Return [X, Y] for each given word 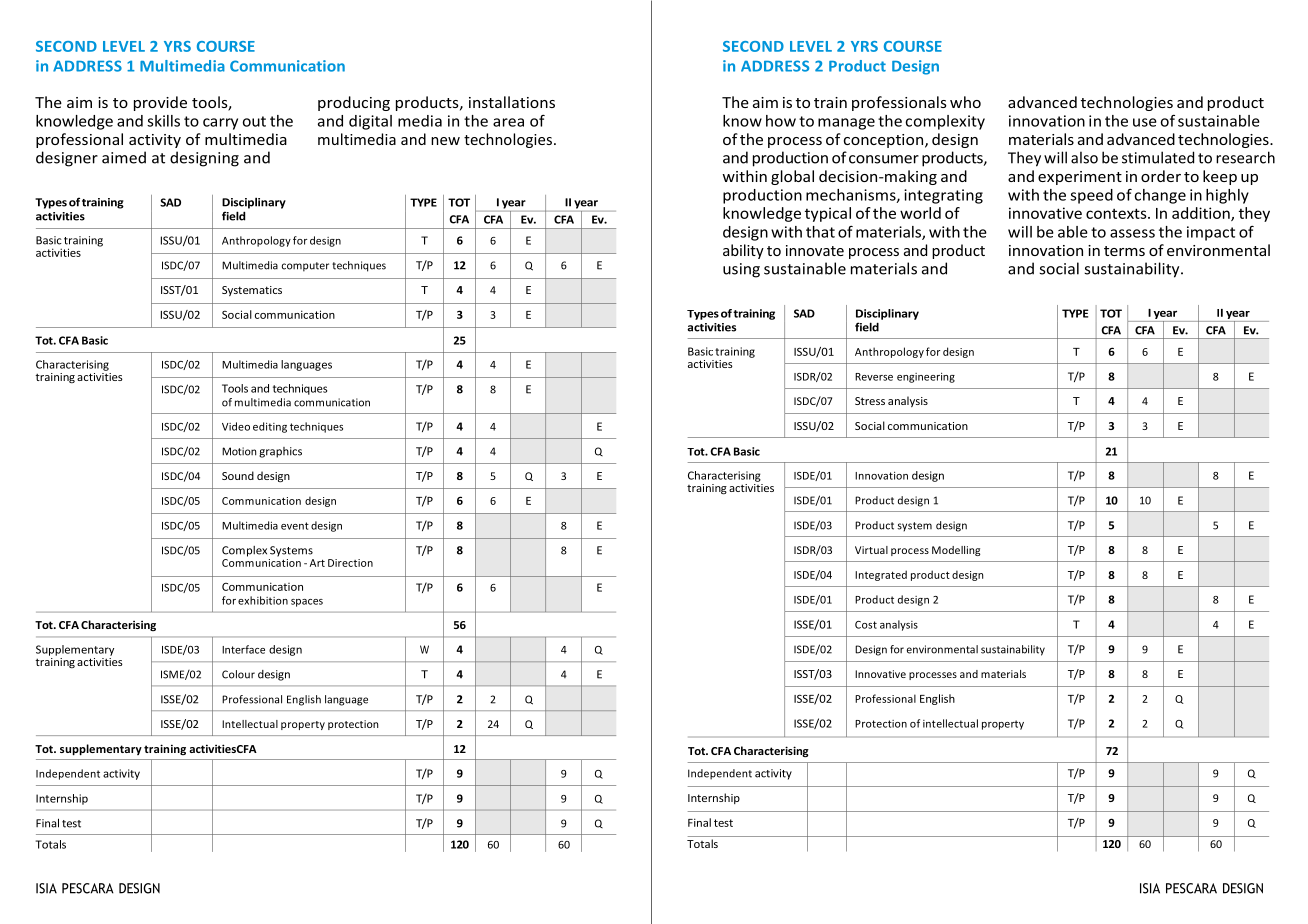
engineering [926, 377]
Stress [870, 401]
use [1145, 122]
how [781, 121]
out [254, 121]
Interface [243, 649]
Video [236, 426]
